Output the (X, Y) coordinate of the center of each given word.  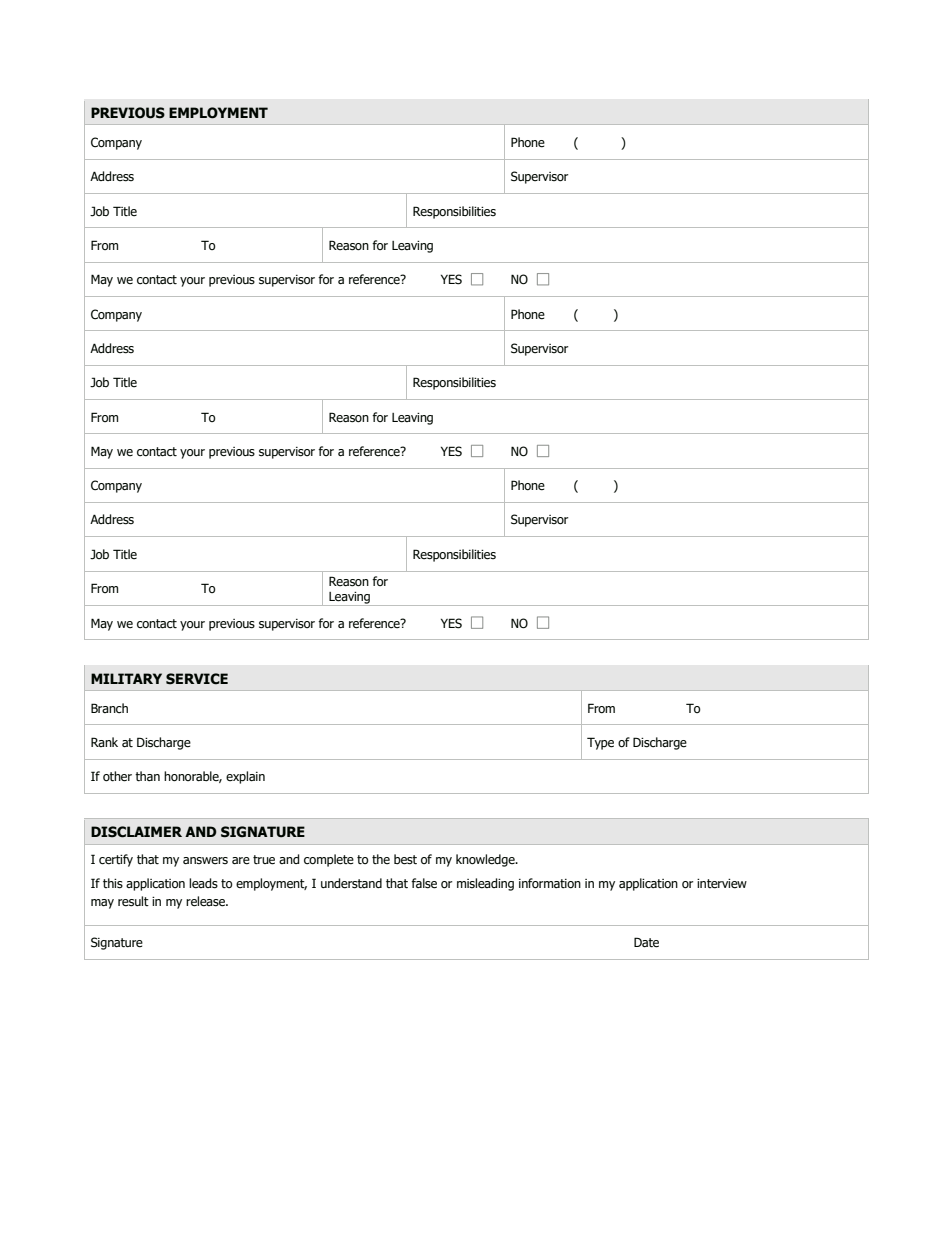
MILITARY (126, 678)
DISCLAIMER (136, 832)
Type (600, 743)
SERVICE (197, 679)
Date (646, 942)
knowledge (486, 860)
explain (245, 777)
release (206, 901)
